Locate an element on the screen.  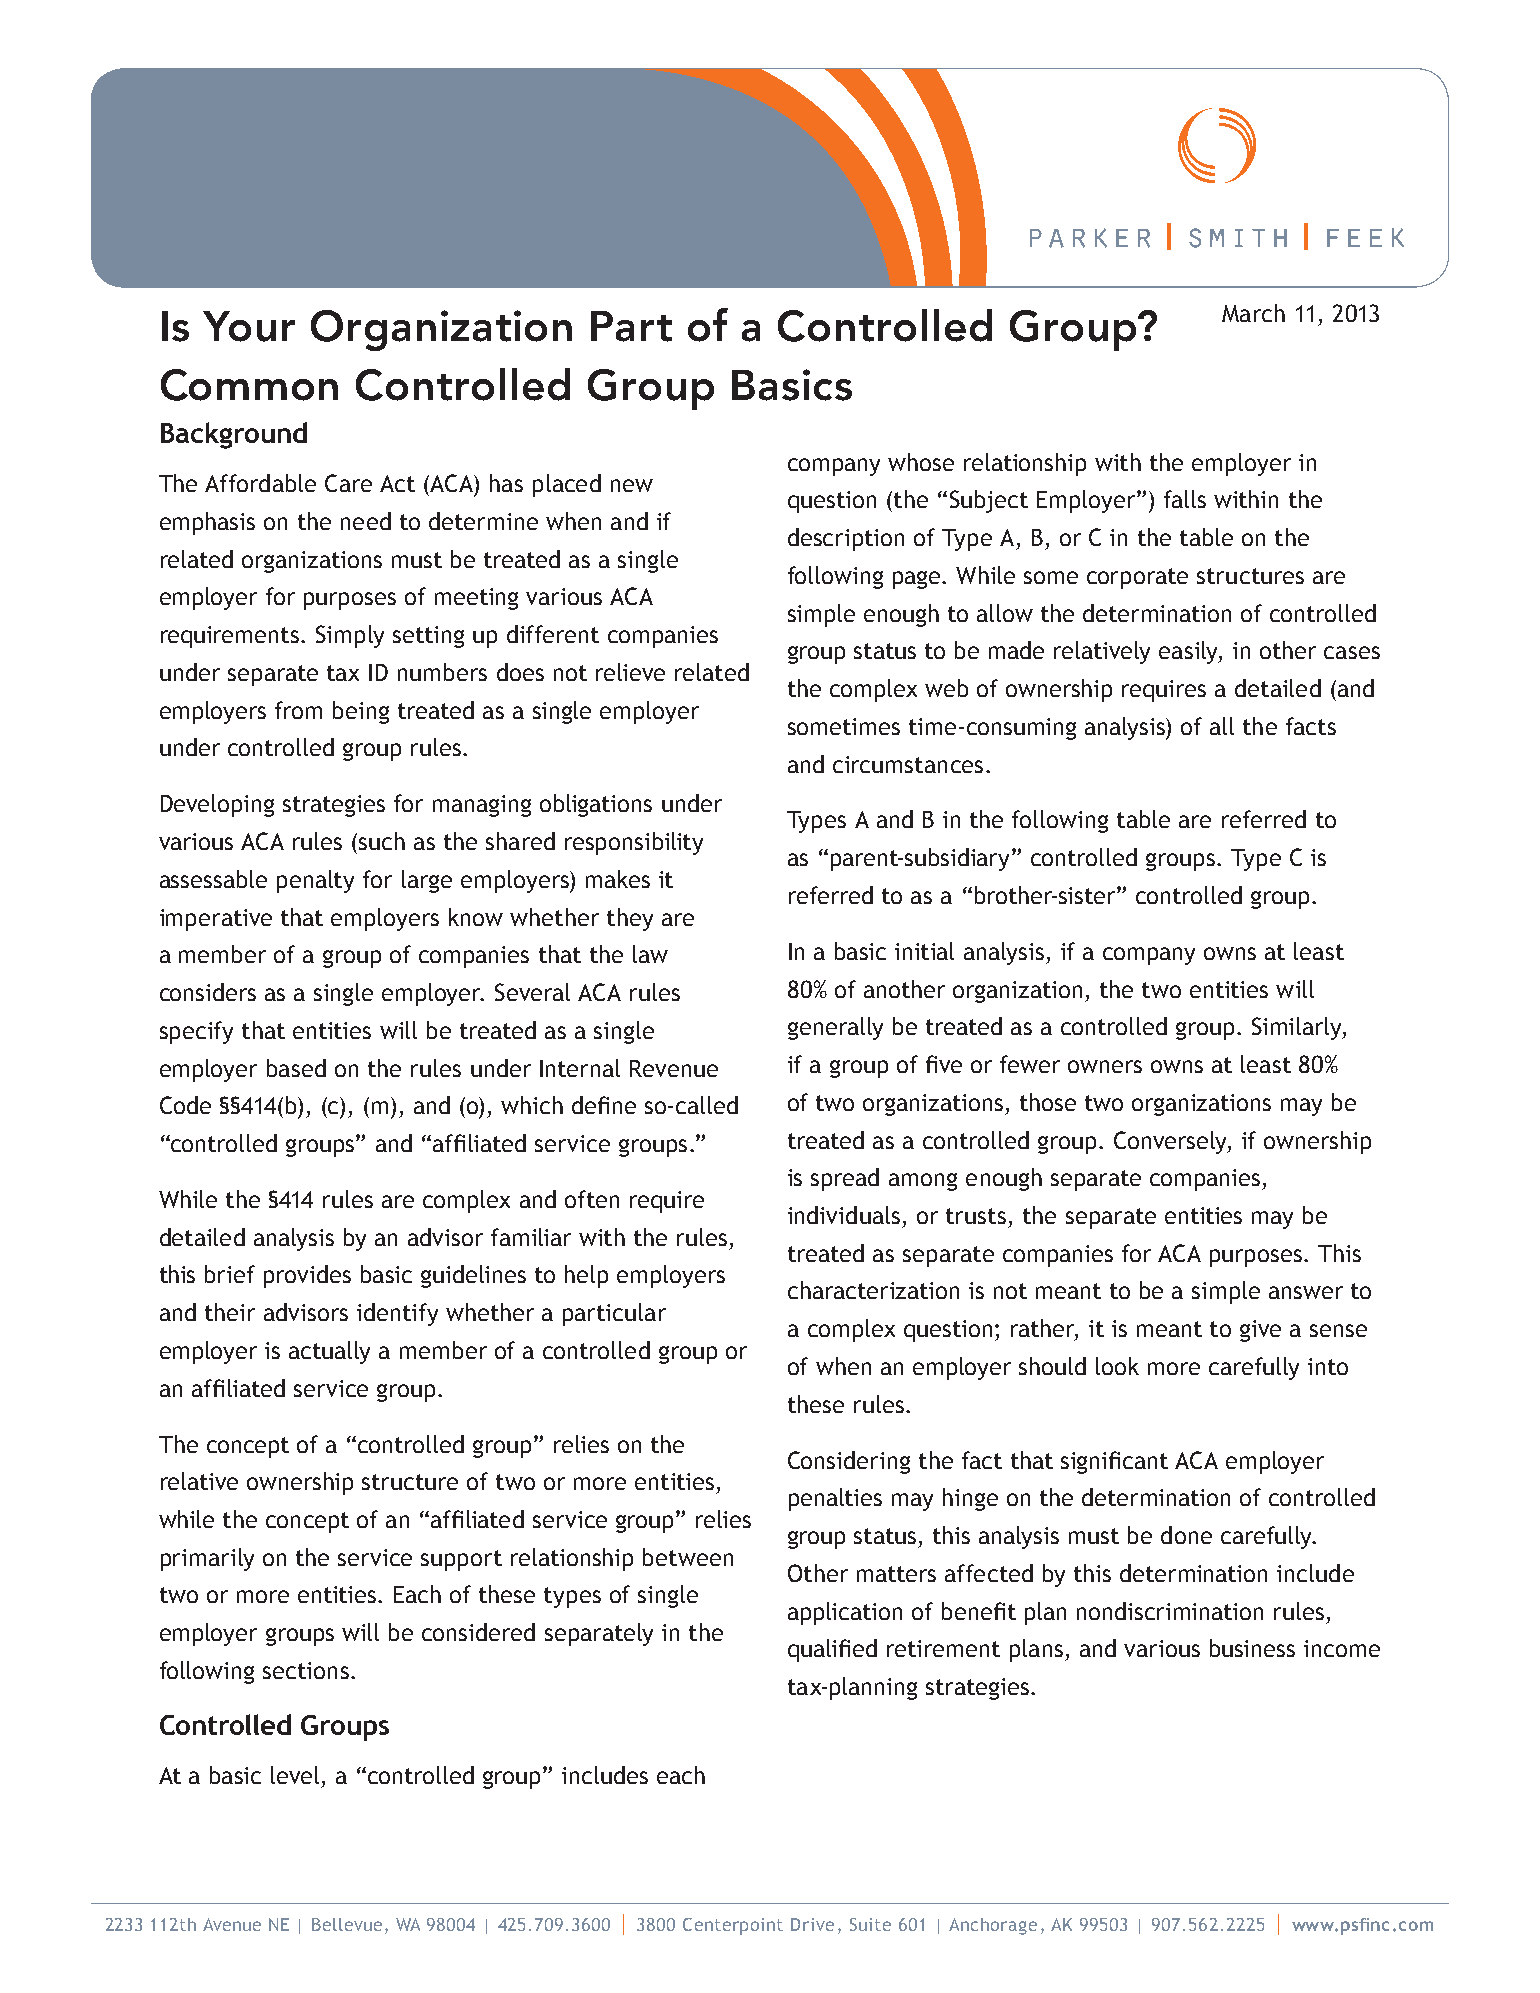
Considering is located at coordinates (849, 1462).
